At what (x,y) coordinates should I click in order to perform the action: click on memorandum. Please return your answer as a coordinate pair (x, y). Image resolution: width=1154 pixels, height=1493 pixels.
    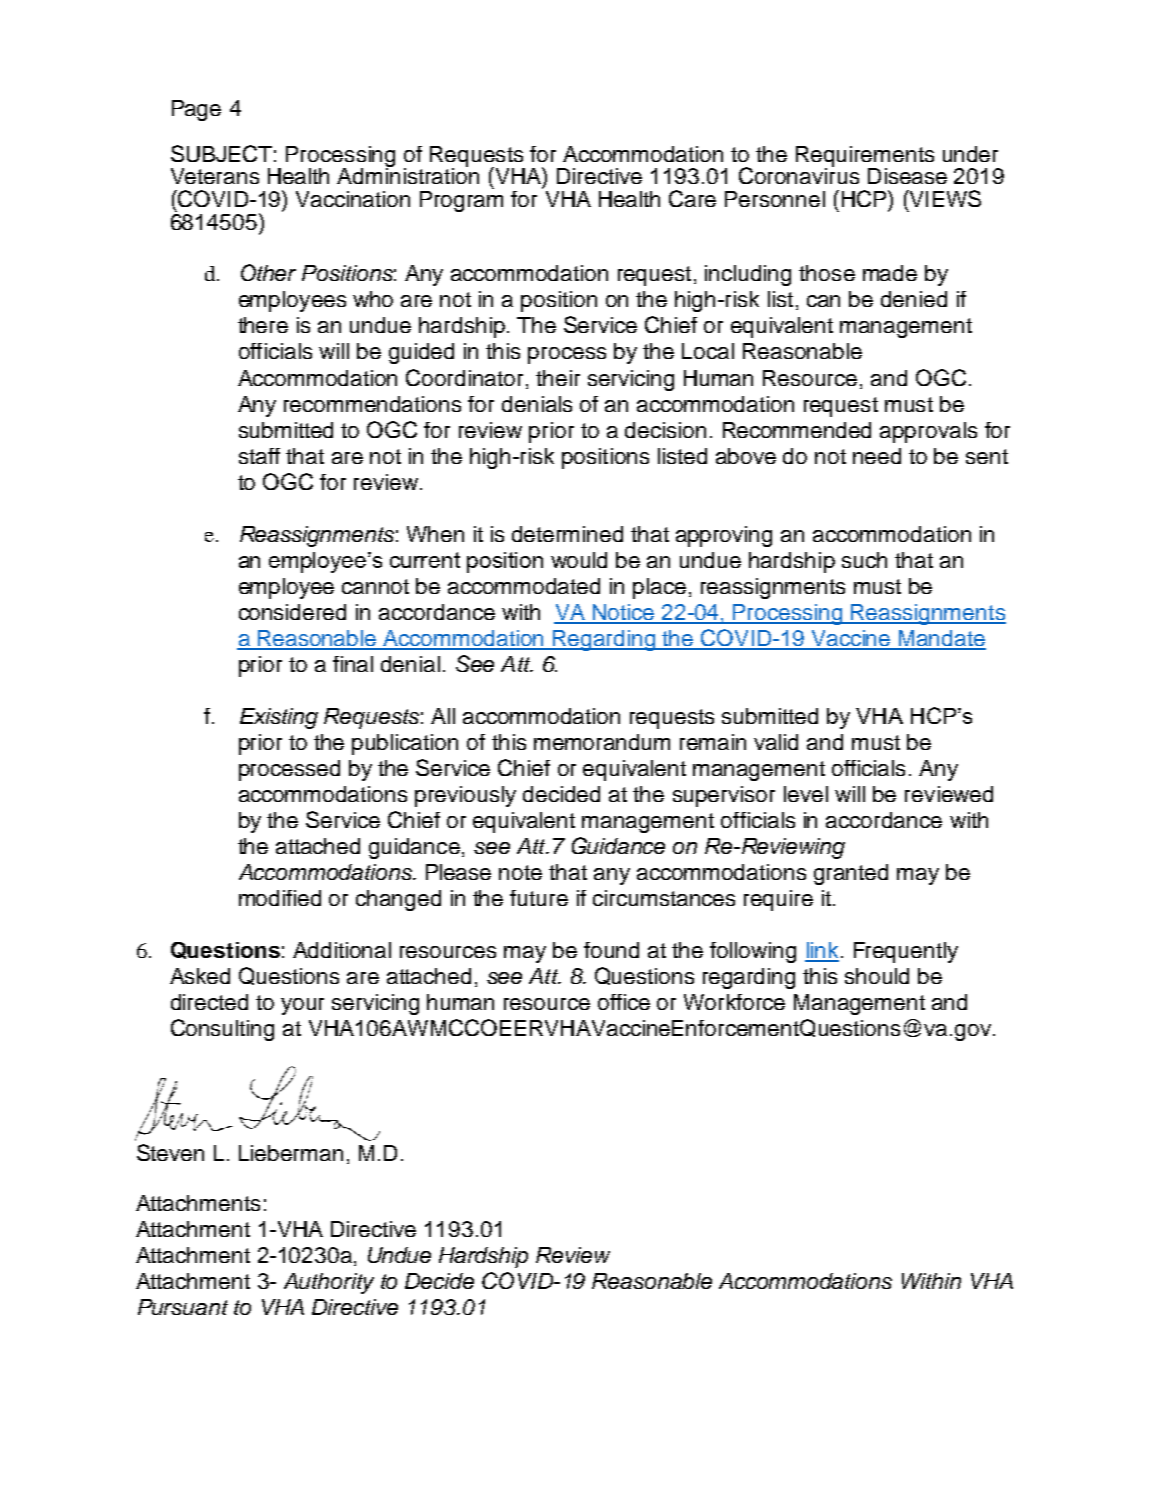
    Looking at the image, I should click on (602, 742).
